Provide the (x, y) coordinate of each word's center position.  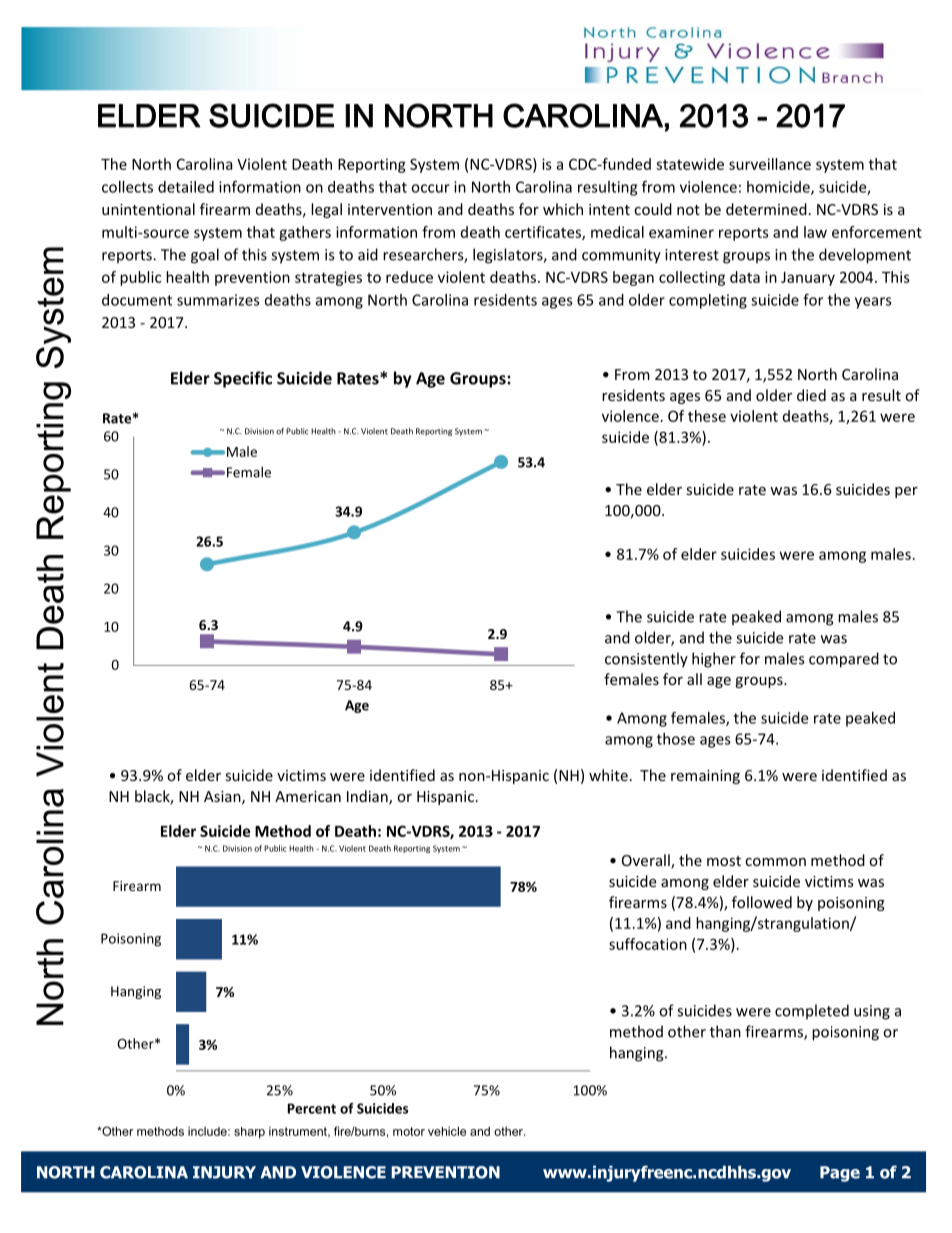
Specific (243, 379)
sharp (249, 1133)
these (707, 416)
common (775, 862)
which (563, 209)
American (308, 796)
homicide (779, 188)
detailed (186, 187)
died (811, 395)
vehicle (447, 1131)
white (608, 775)
